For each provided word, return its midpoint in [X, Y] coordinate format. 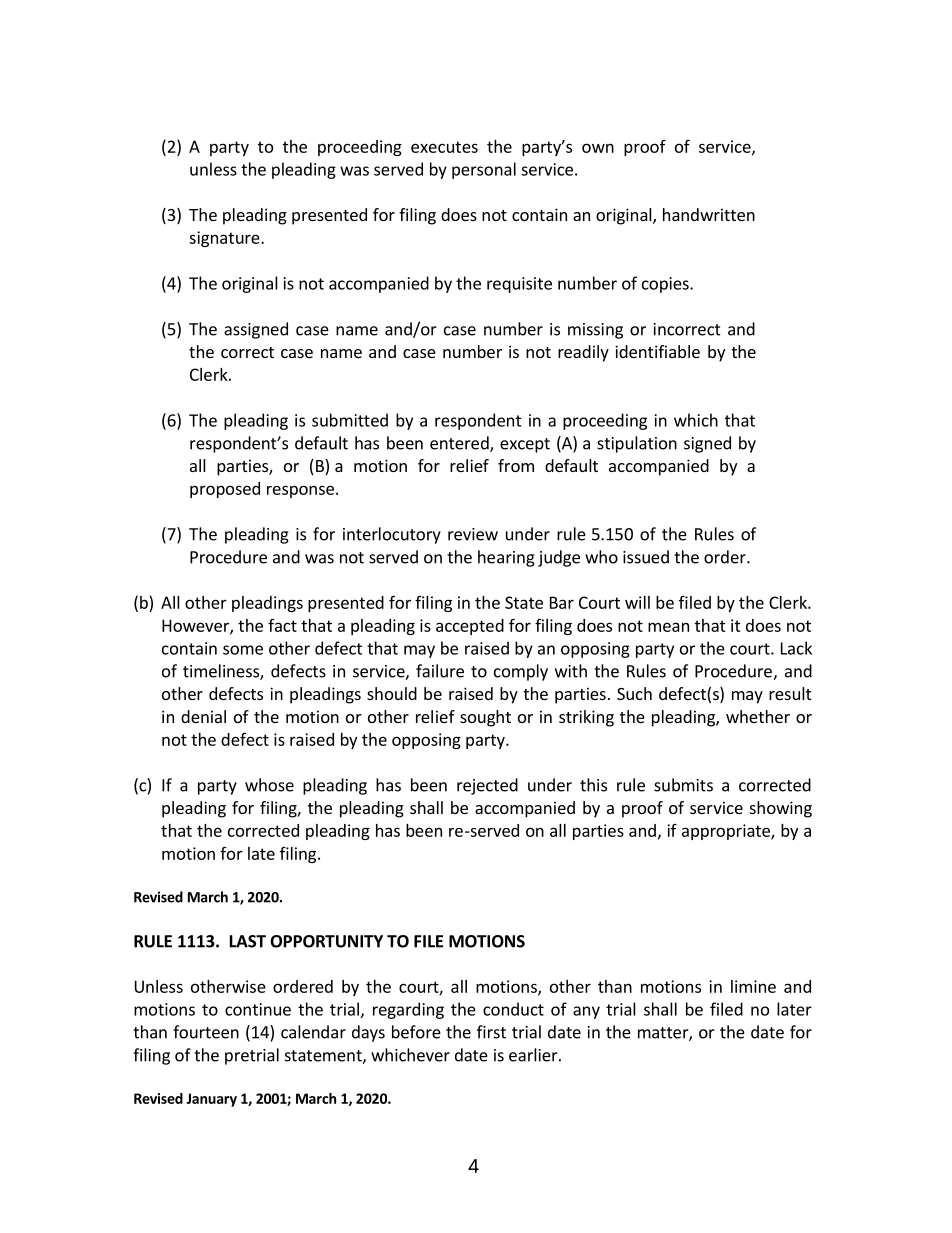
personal [484, 170]
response [300, 491]
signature [225, 239]
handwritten [709, 214]
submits [683, 785]
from [516, 465]
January [211, 1100]
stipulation [637, 444]
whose [269, 785]
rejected [487, 786]
